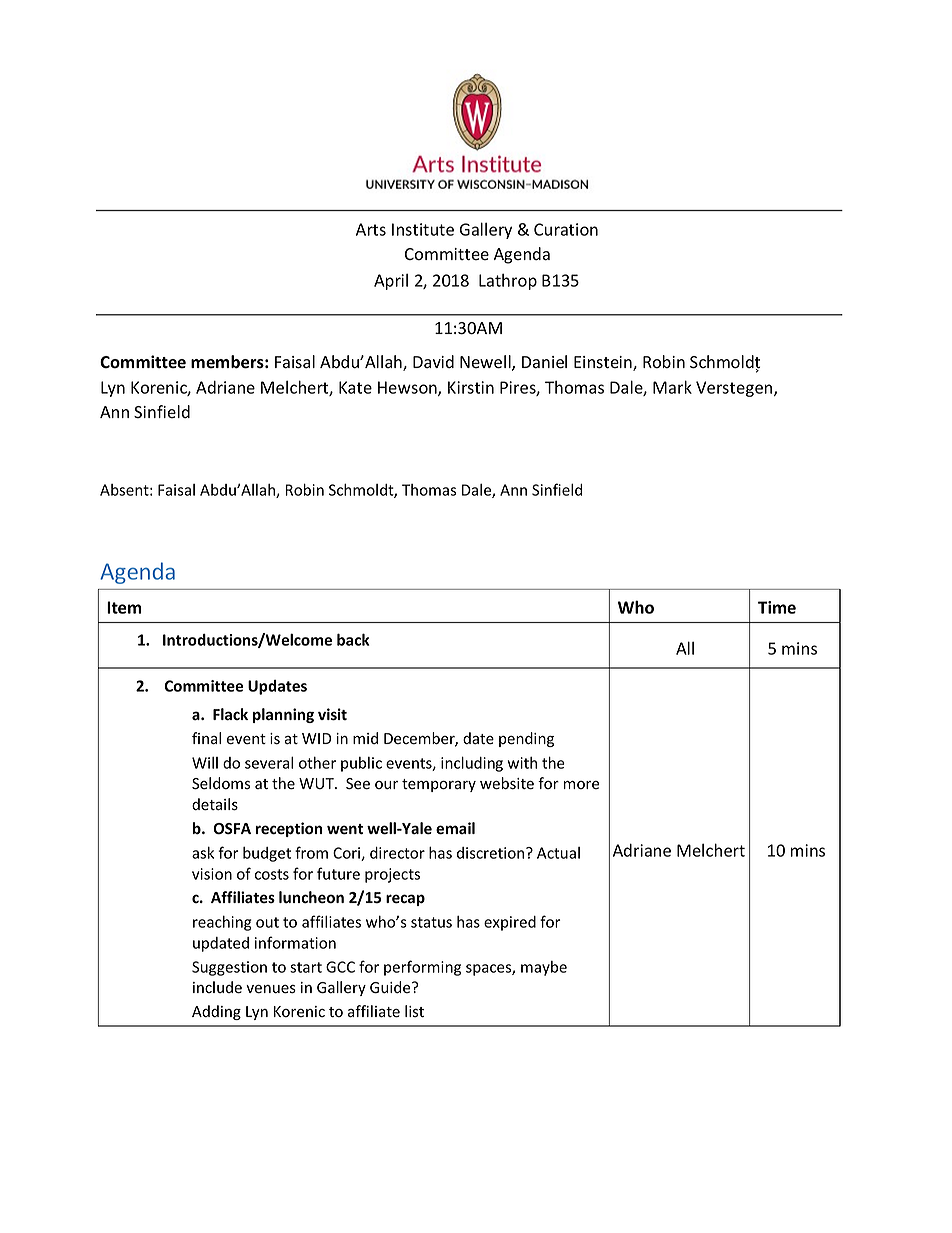 The image size is (952, 1233). I want to click on performing, so click(422, 968).
